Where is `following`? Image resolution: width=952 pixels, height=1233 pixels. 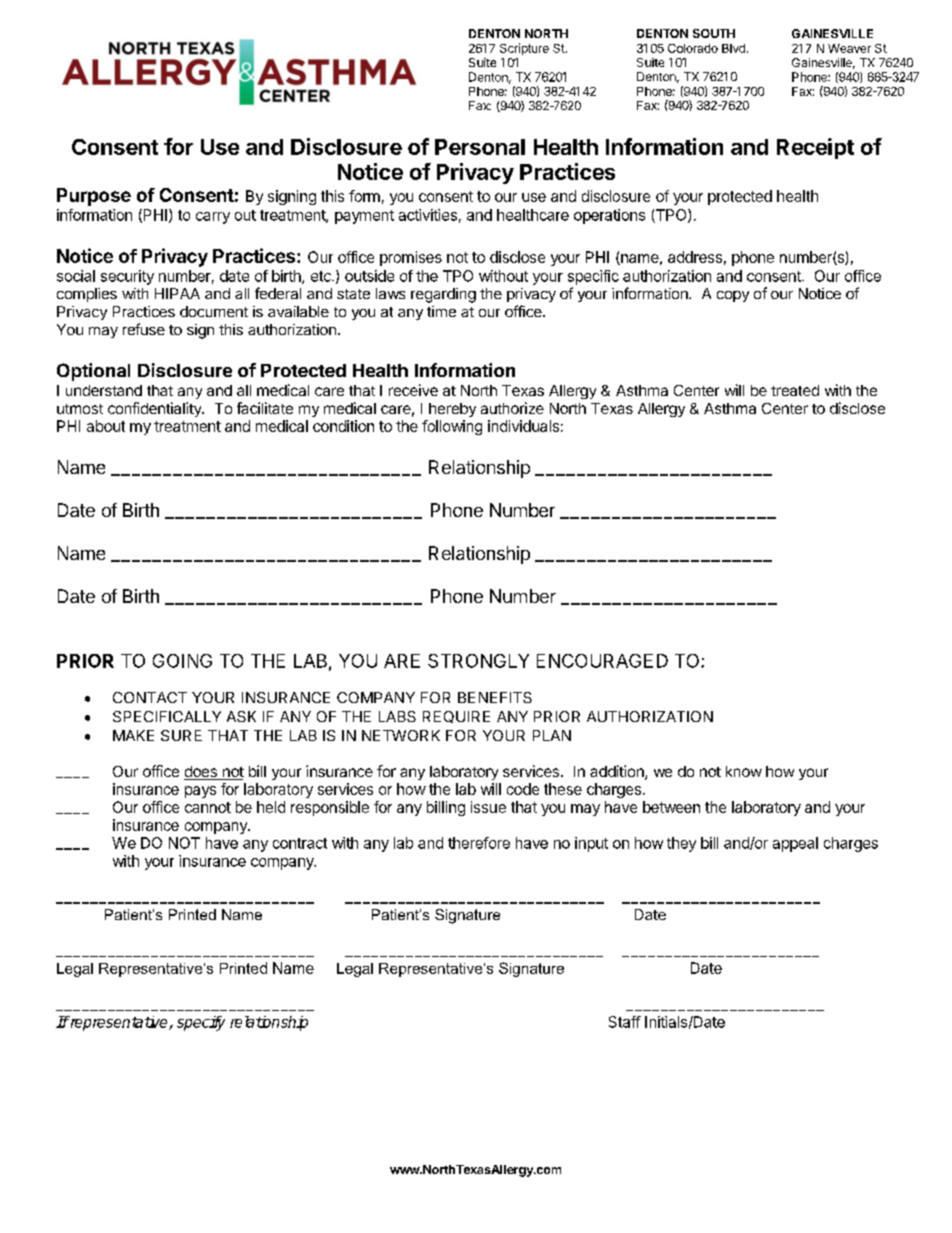 following is located at coordinates (452, 427).
